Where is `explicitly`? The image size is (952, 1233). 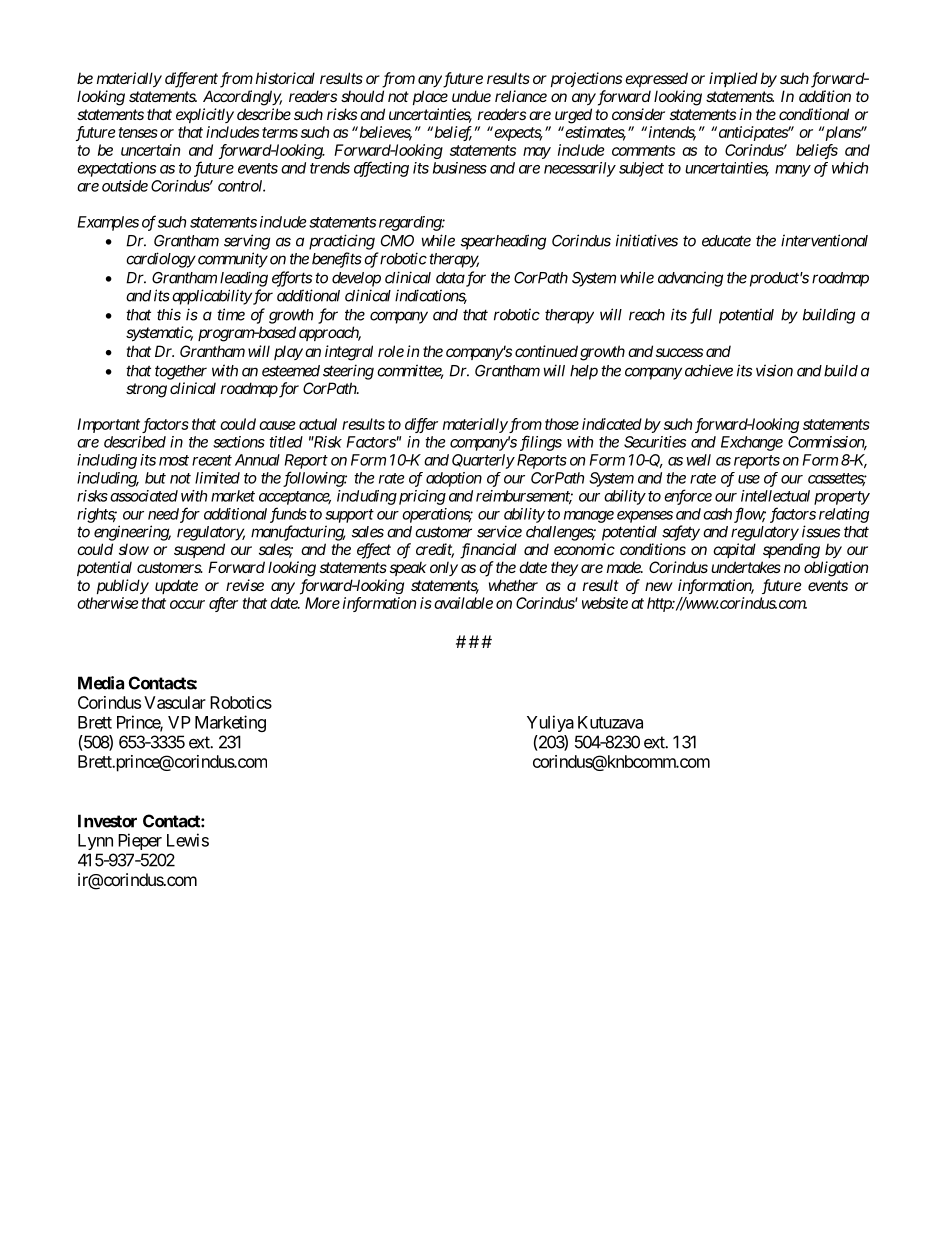
explicitly is located at coordinates (205, 115).
